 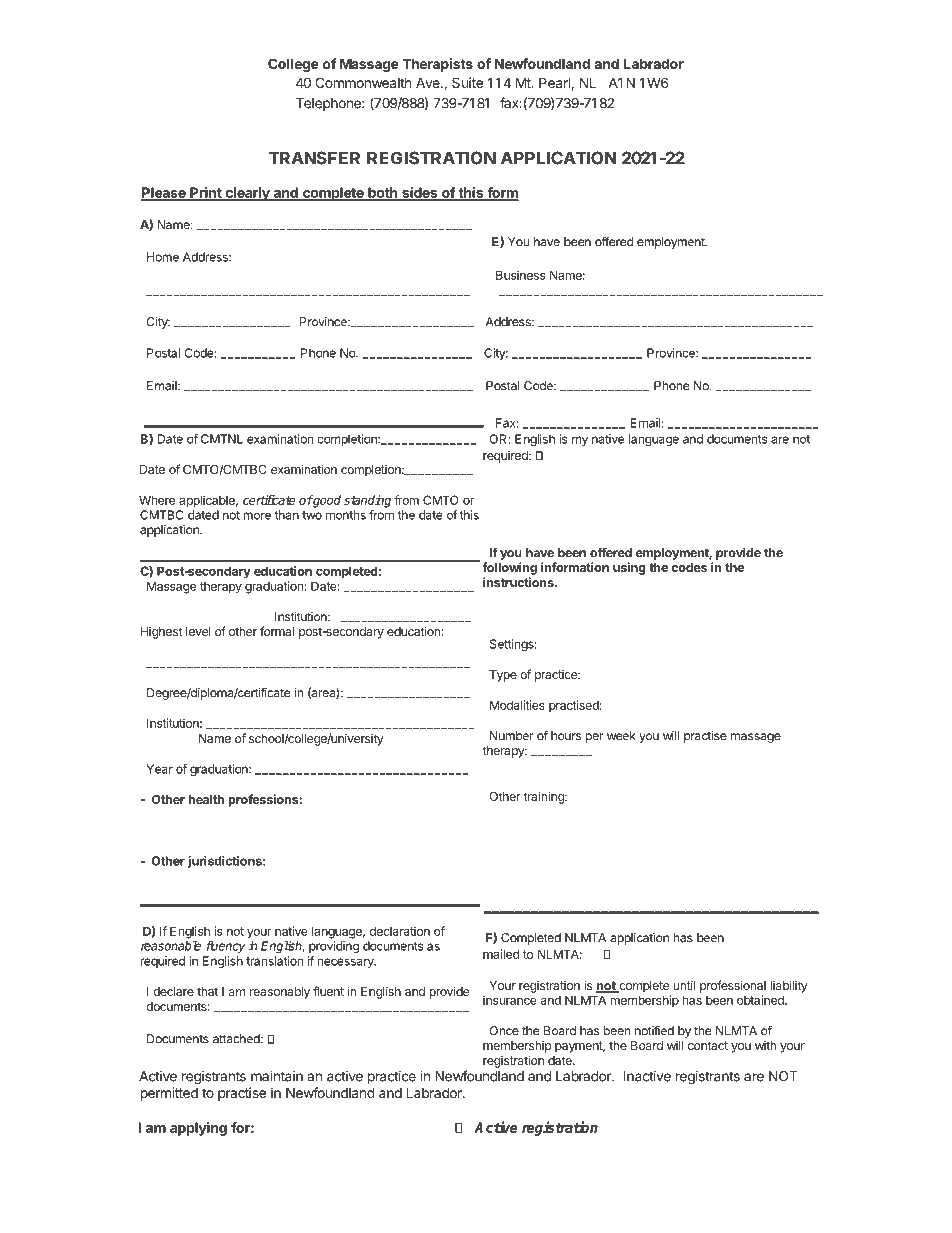 What do you see at coordinates (621, 736) in the image?
I see `week` at bounding box center [621, 736].
